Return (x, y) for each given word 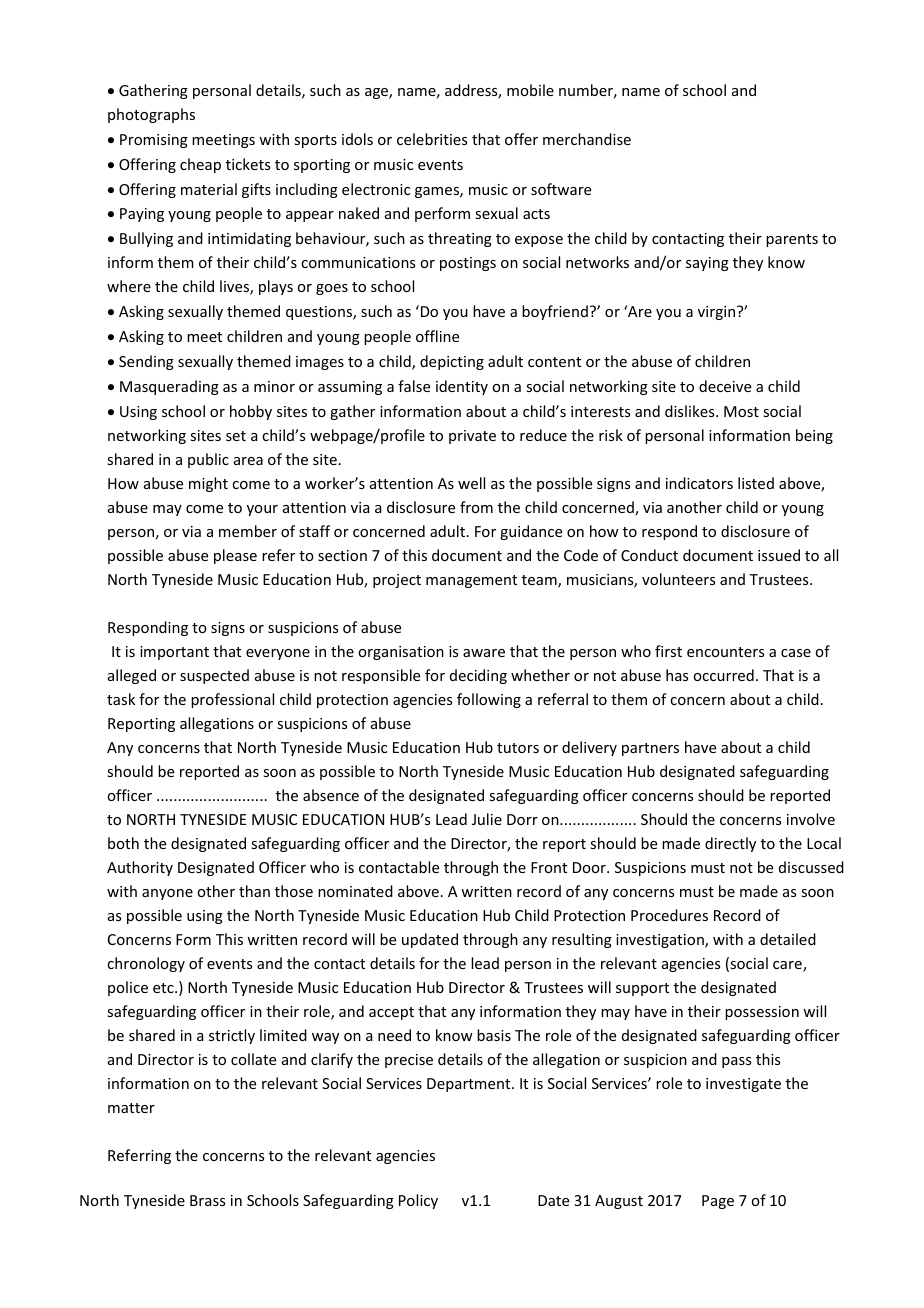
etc (164, 988)
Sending (146, 362)
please (235, 556)
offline (437, 336)
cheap (200, 165)
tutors (518, 748)
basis (494, 1035)
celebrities (432, 139)
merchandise (587, 139)
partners (650, 749)
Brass (207, 1200)
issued (779, 555)
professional (232, 700)
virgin (718, 313)
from (476, 507)
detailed (788, 939)
